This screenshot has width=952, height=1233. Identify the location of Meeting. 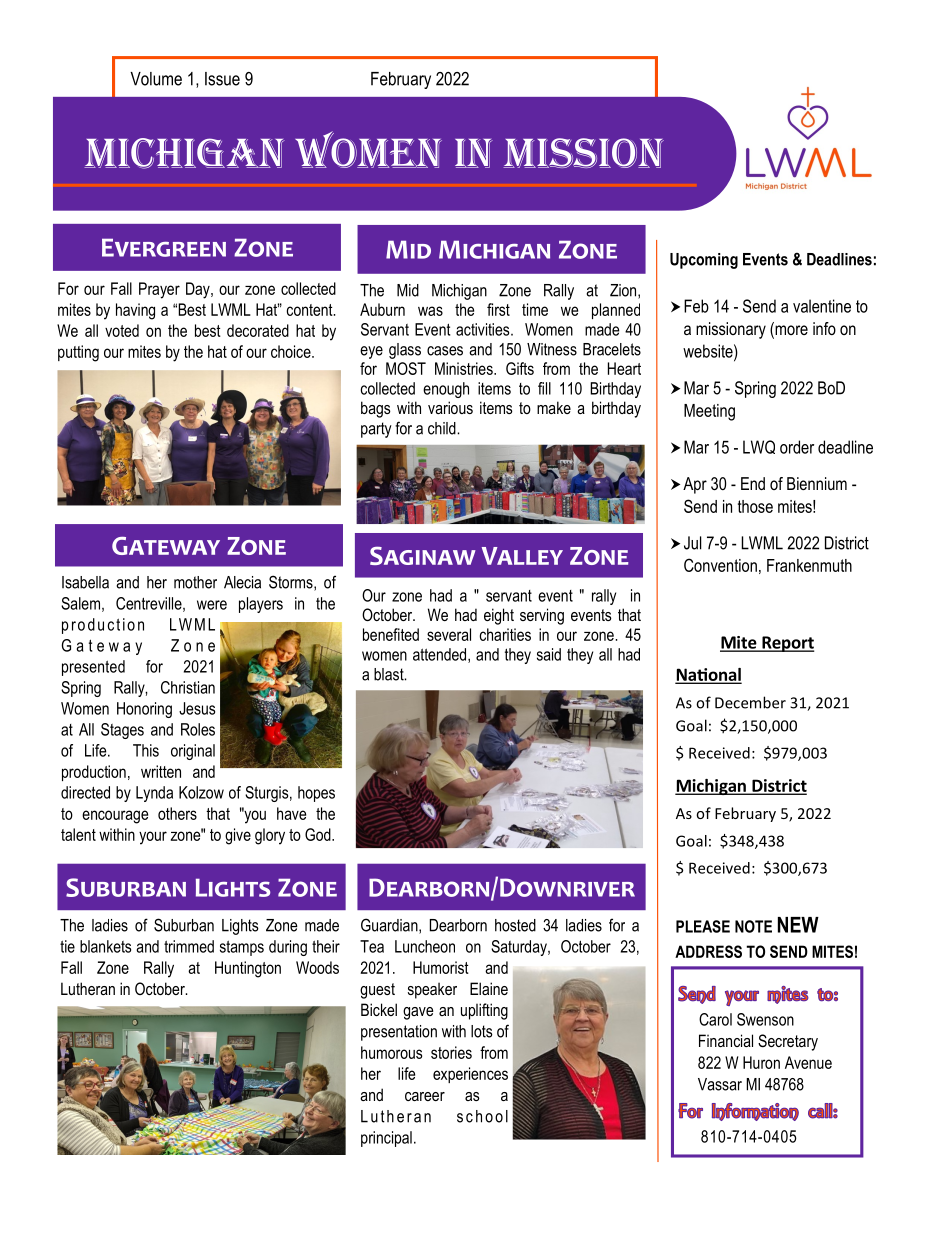
(709, 412).
